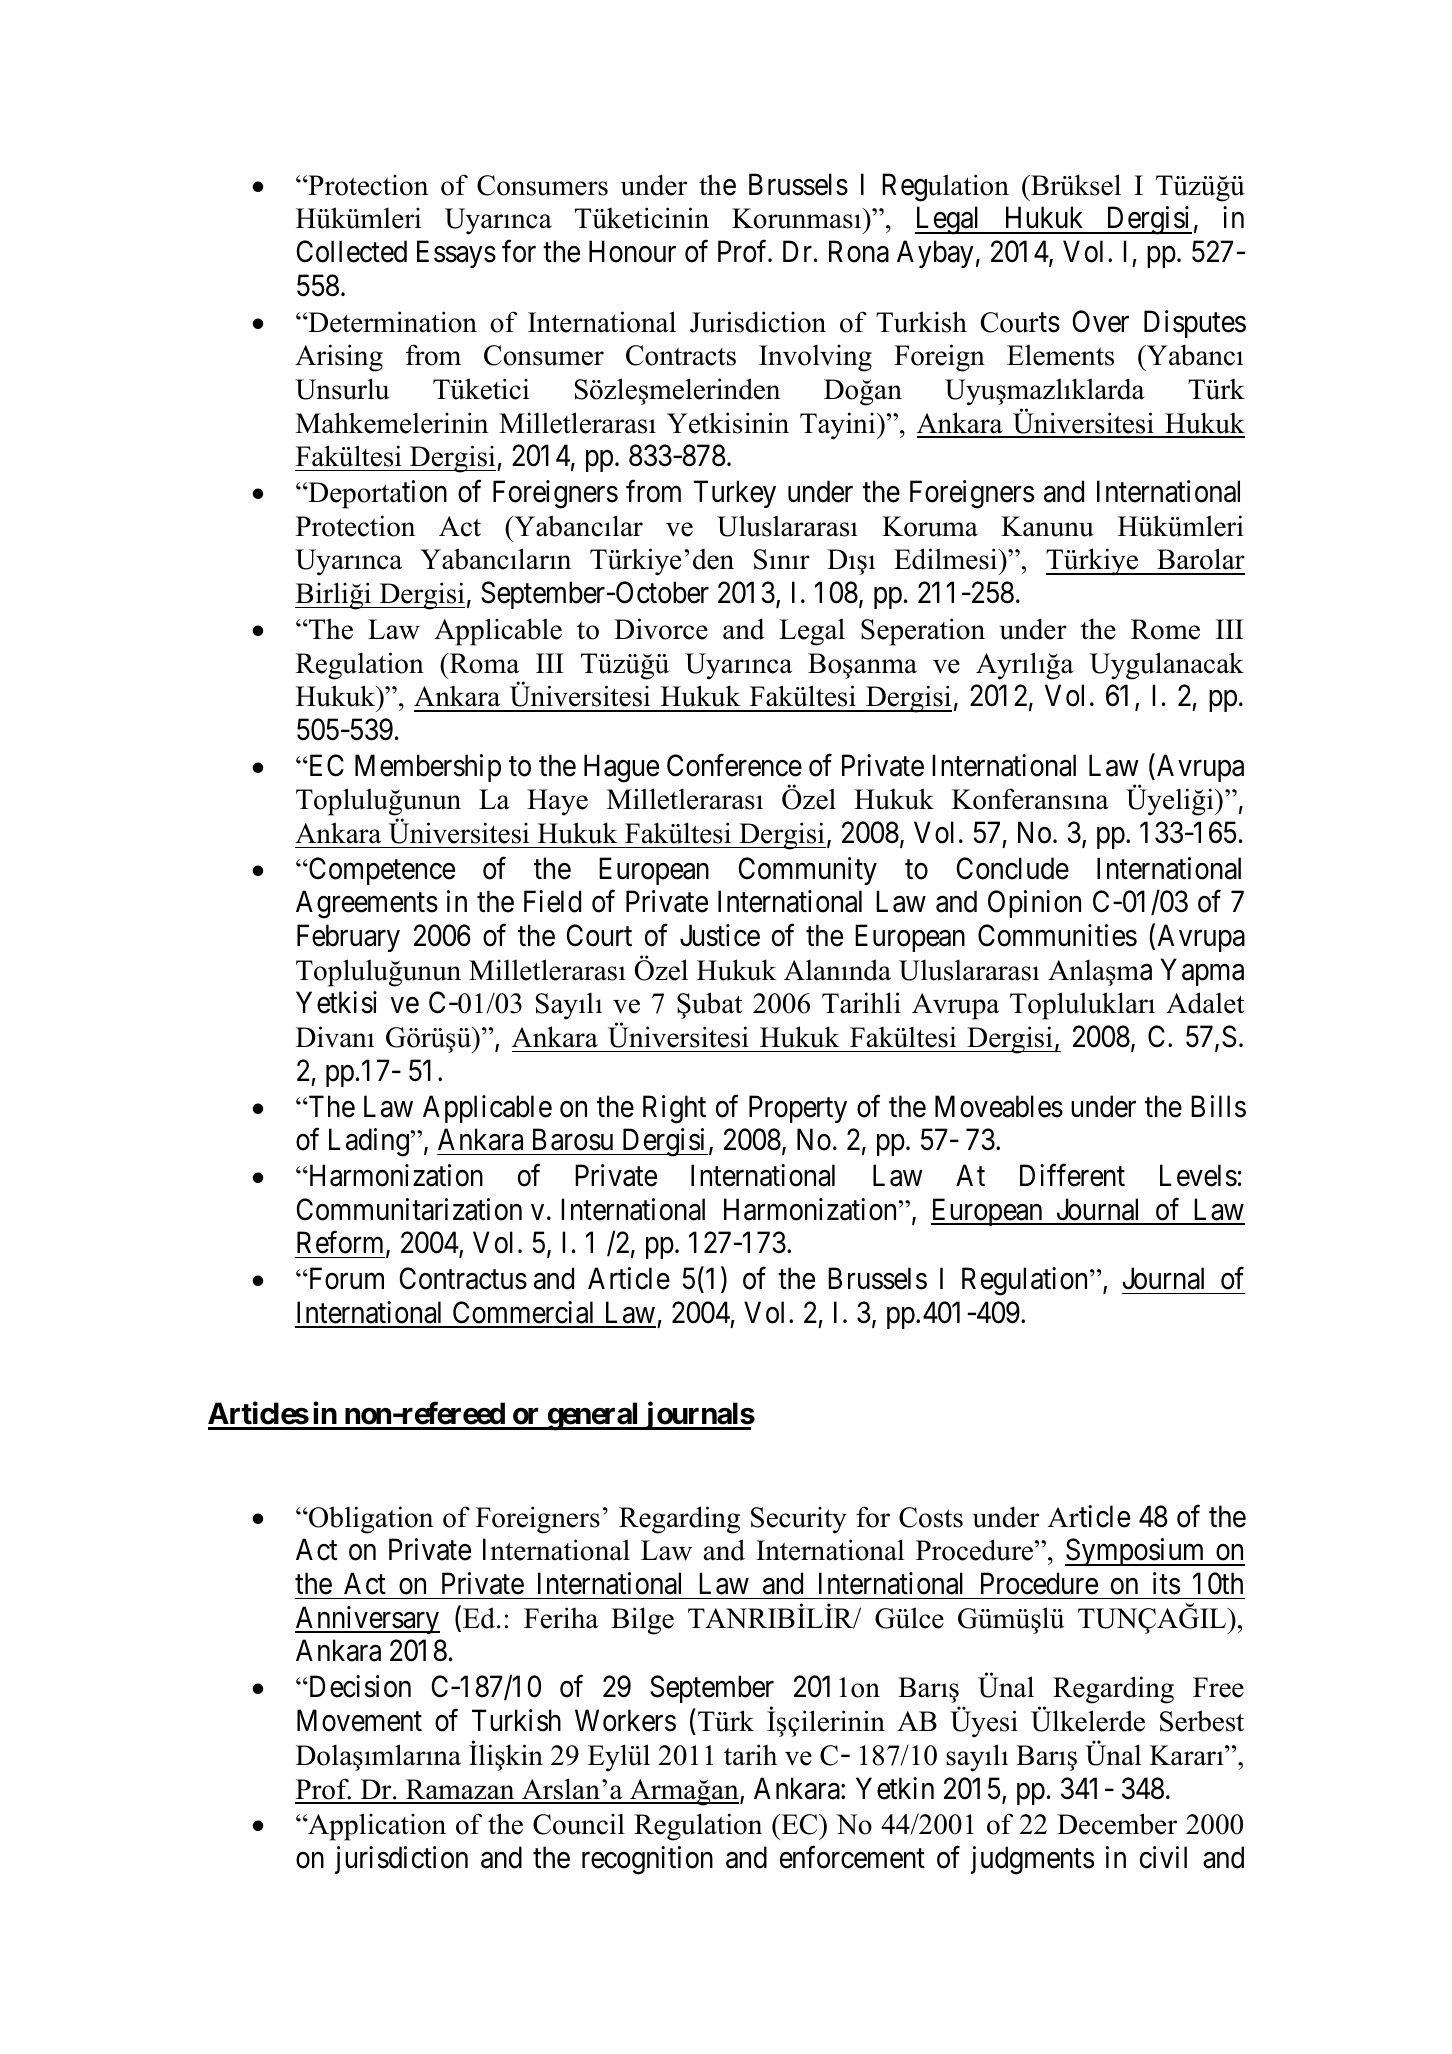 The height and width of the screenshot is (2054, 1452). I want to click on Symposium, so click(1136, 1552).
